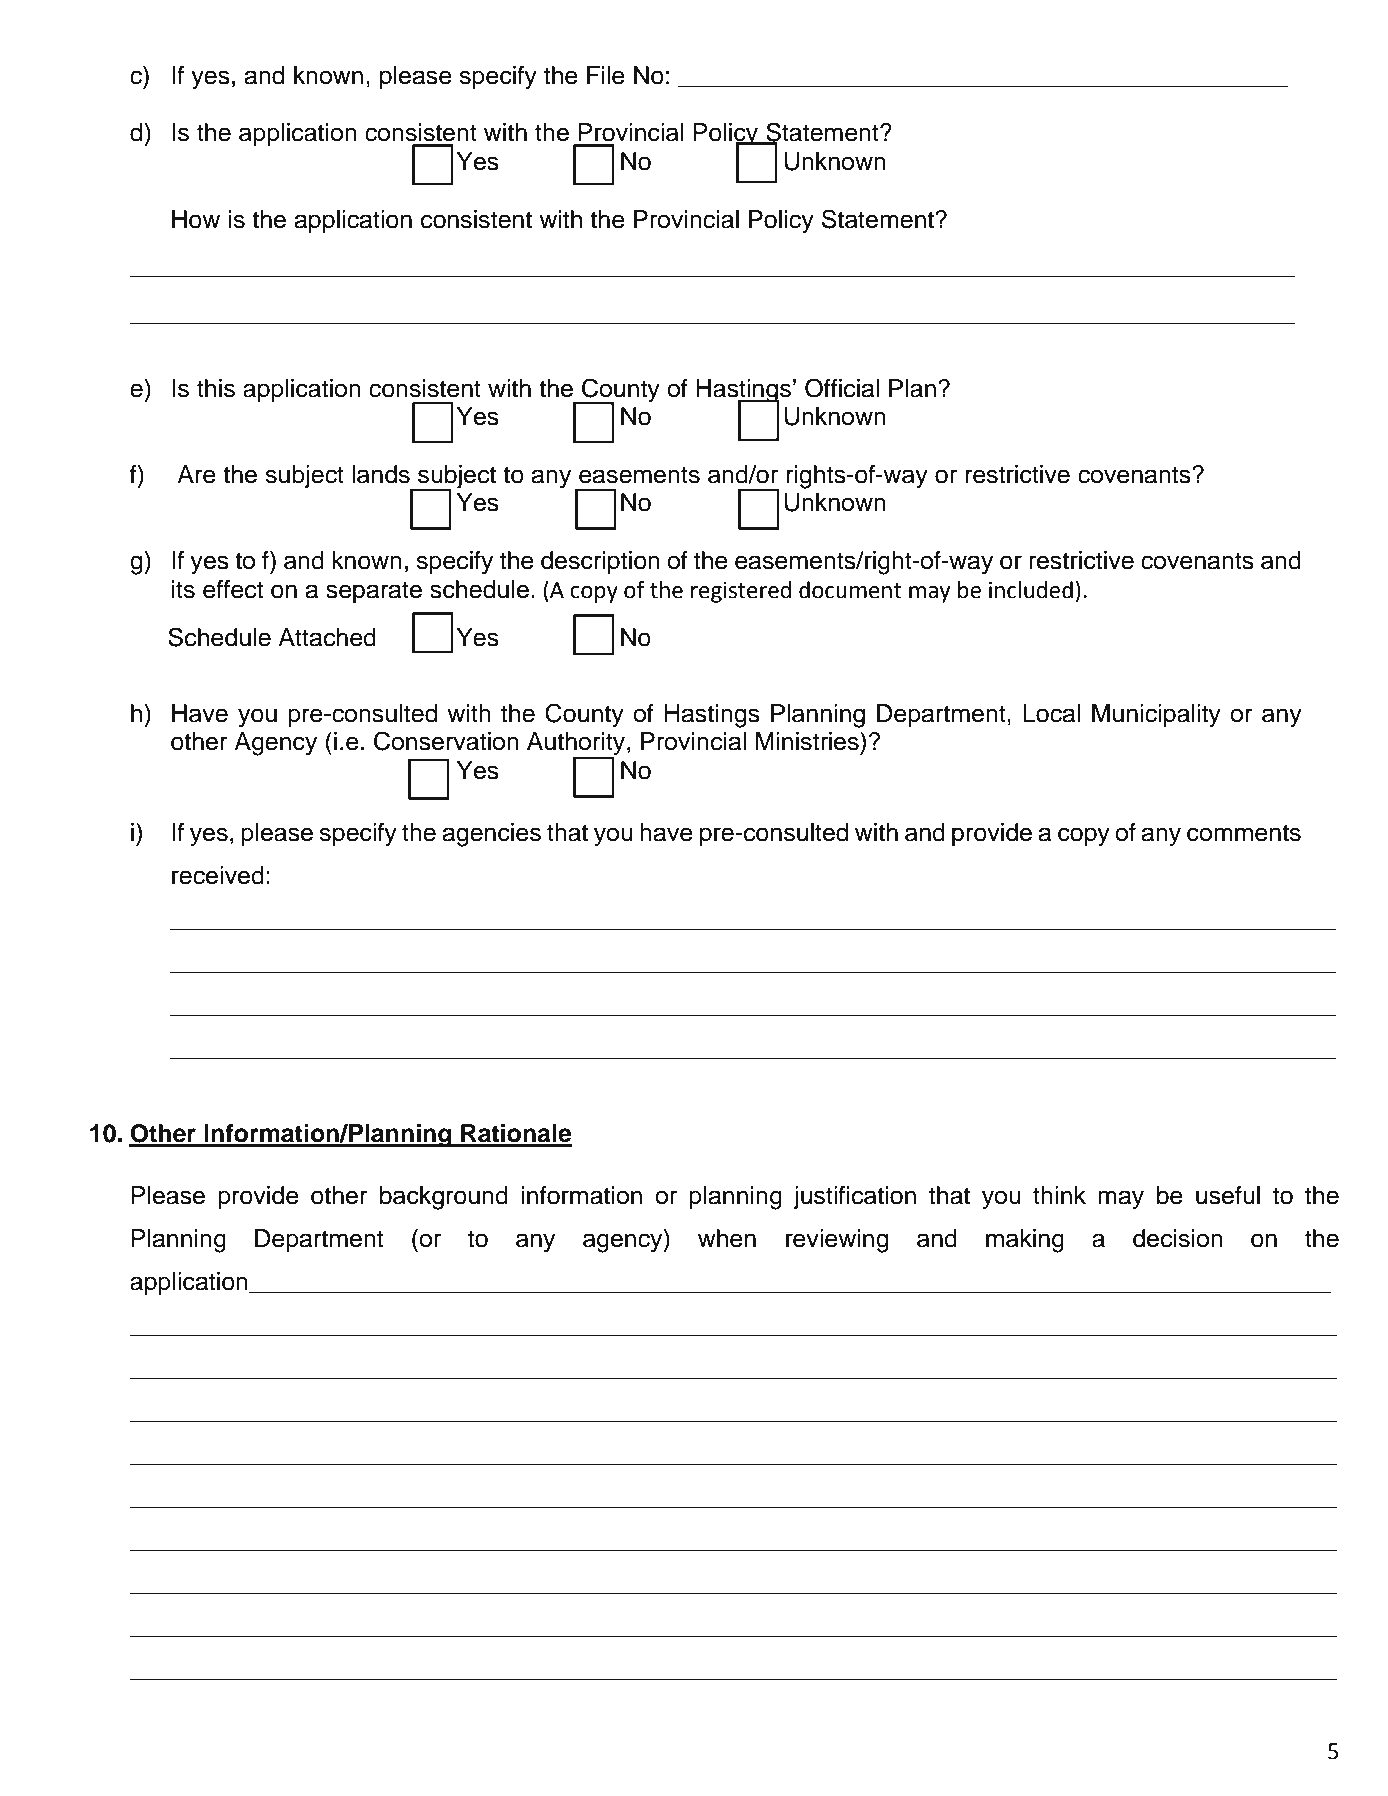 The width and height of the screenshot is (1388, 1796). Describe the element at coordinates (842, 388) in the screenshot. I see `Official` at that location.
